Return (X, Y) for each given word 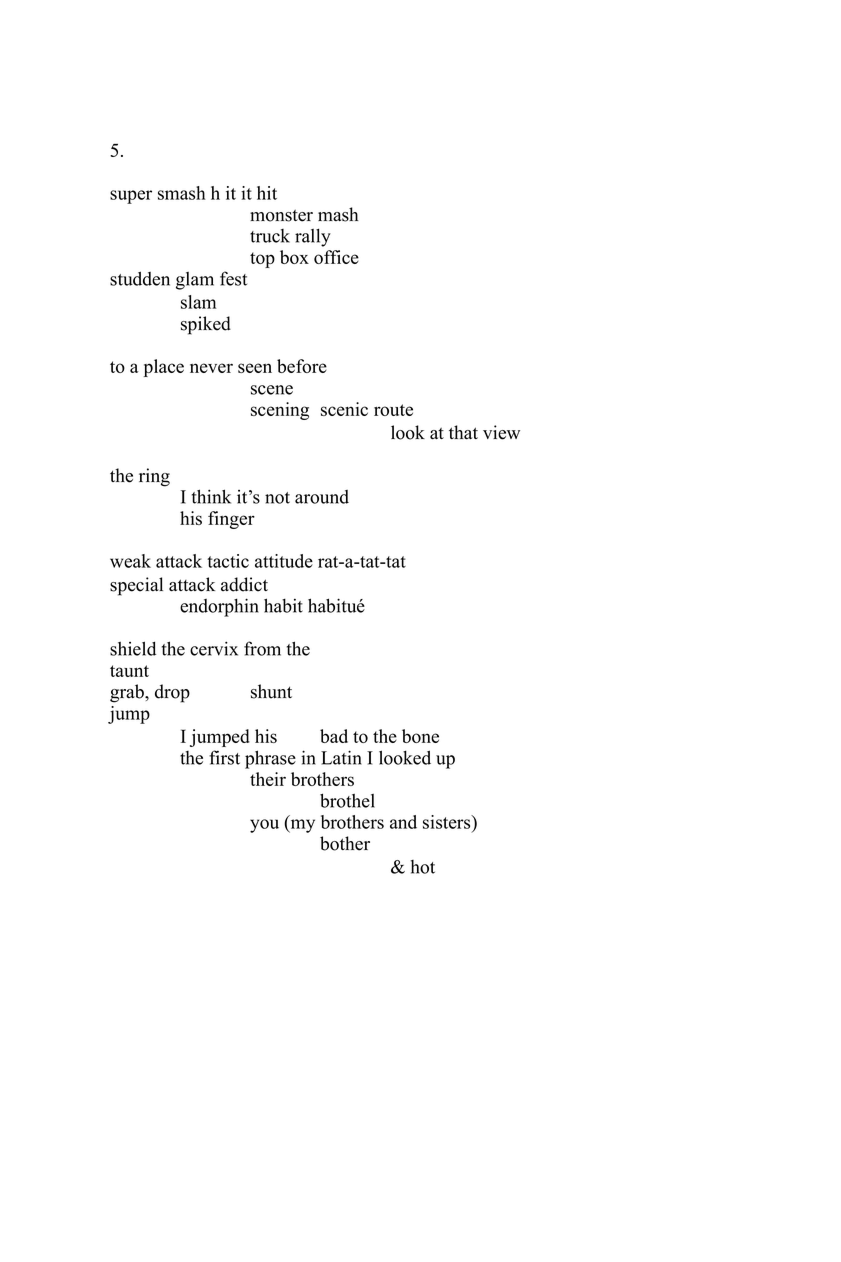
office (336, 257)
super (131, 197)
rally (313, 237)
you (264, 826)
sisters (448, 822)
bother (345, 843)
